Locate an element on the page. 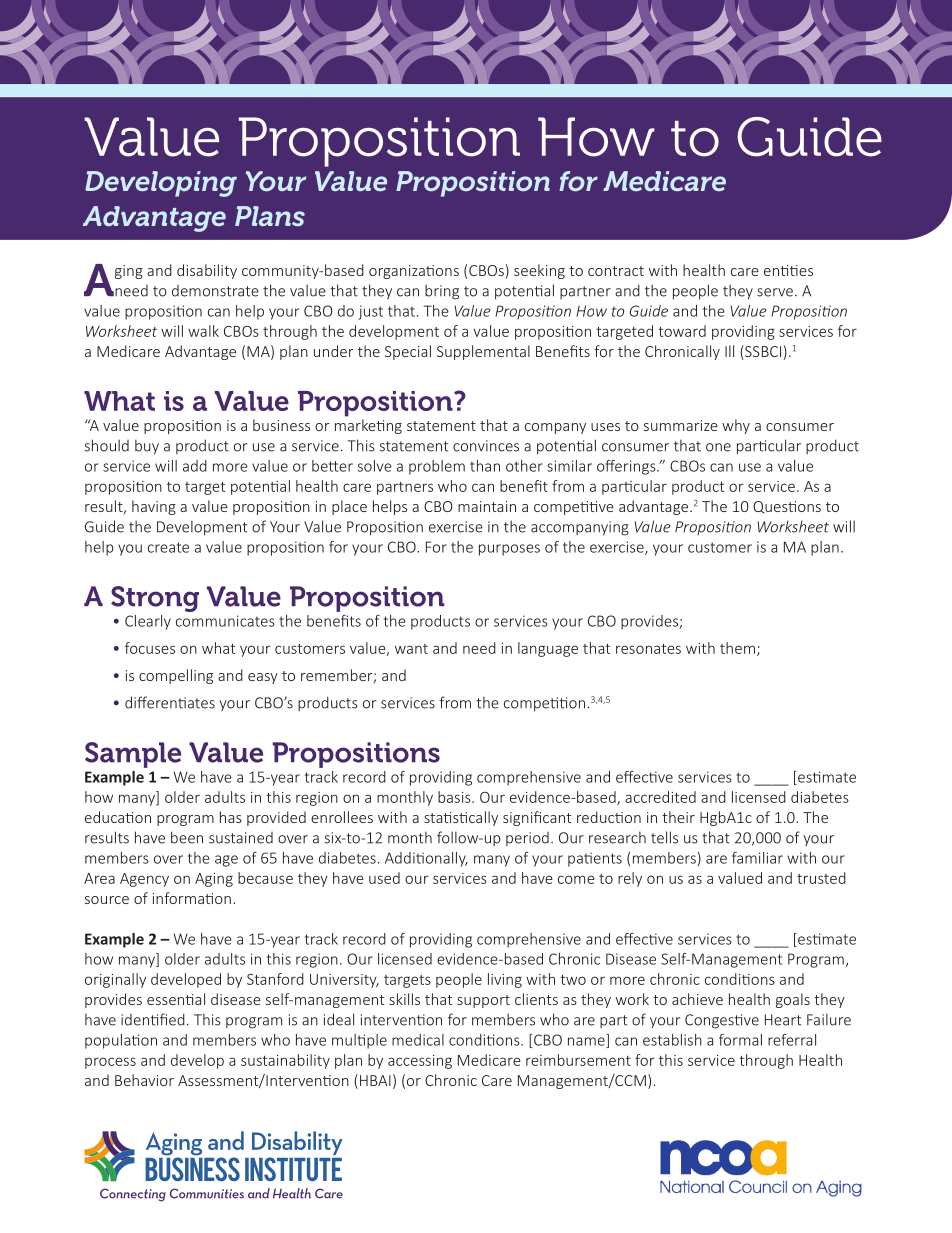 The width and height of the image is (952, 1233). bring is located at coordinates (442, 292).
